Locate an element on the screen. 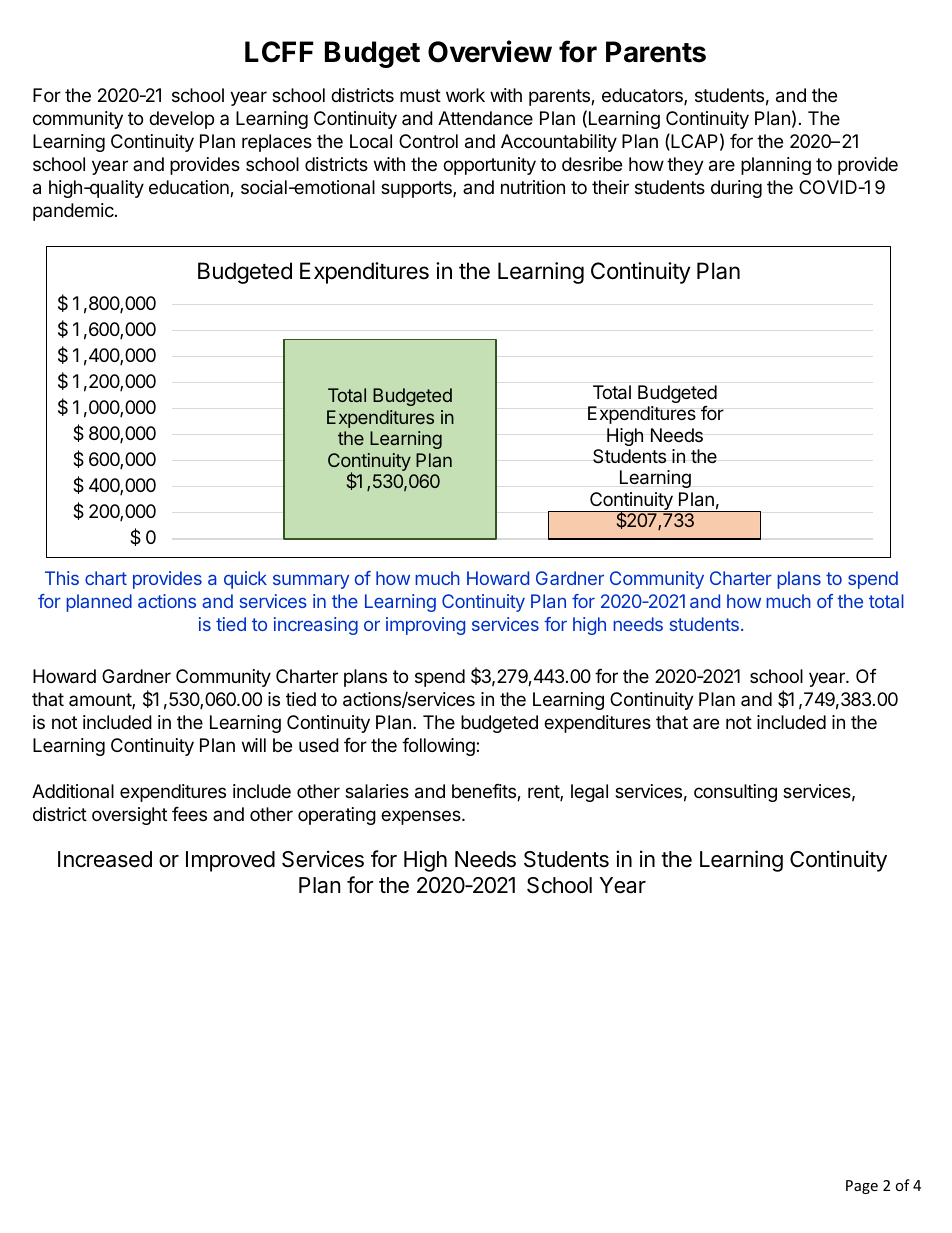  develop is located at coordinates (181, 120).
